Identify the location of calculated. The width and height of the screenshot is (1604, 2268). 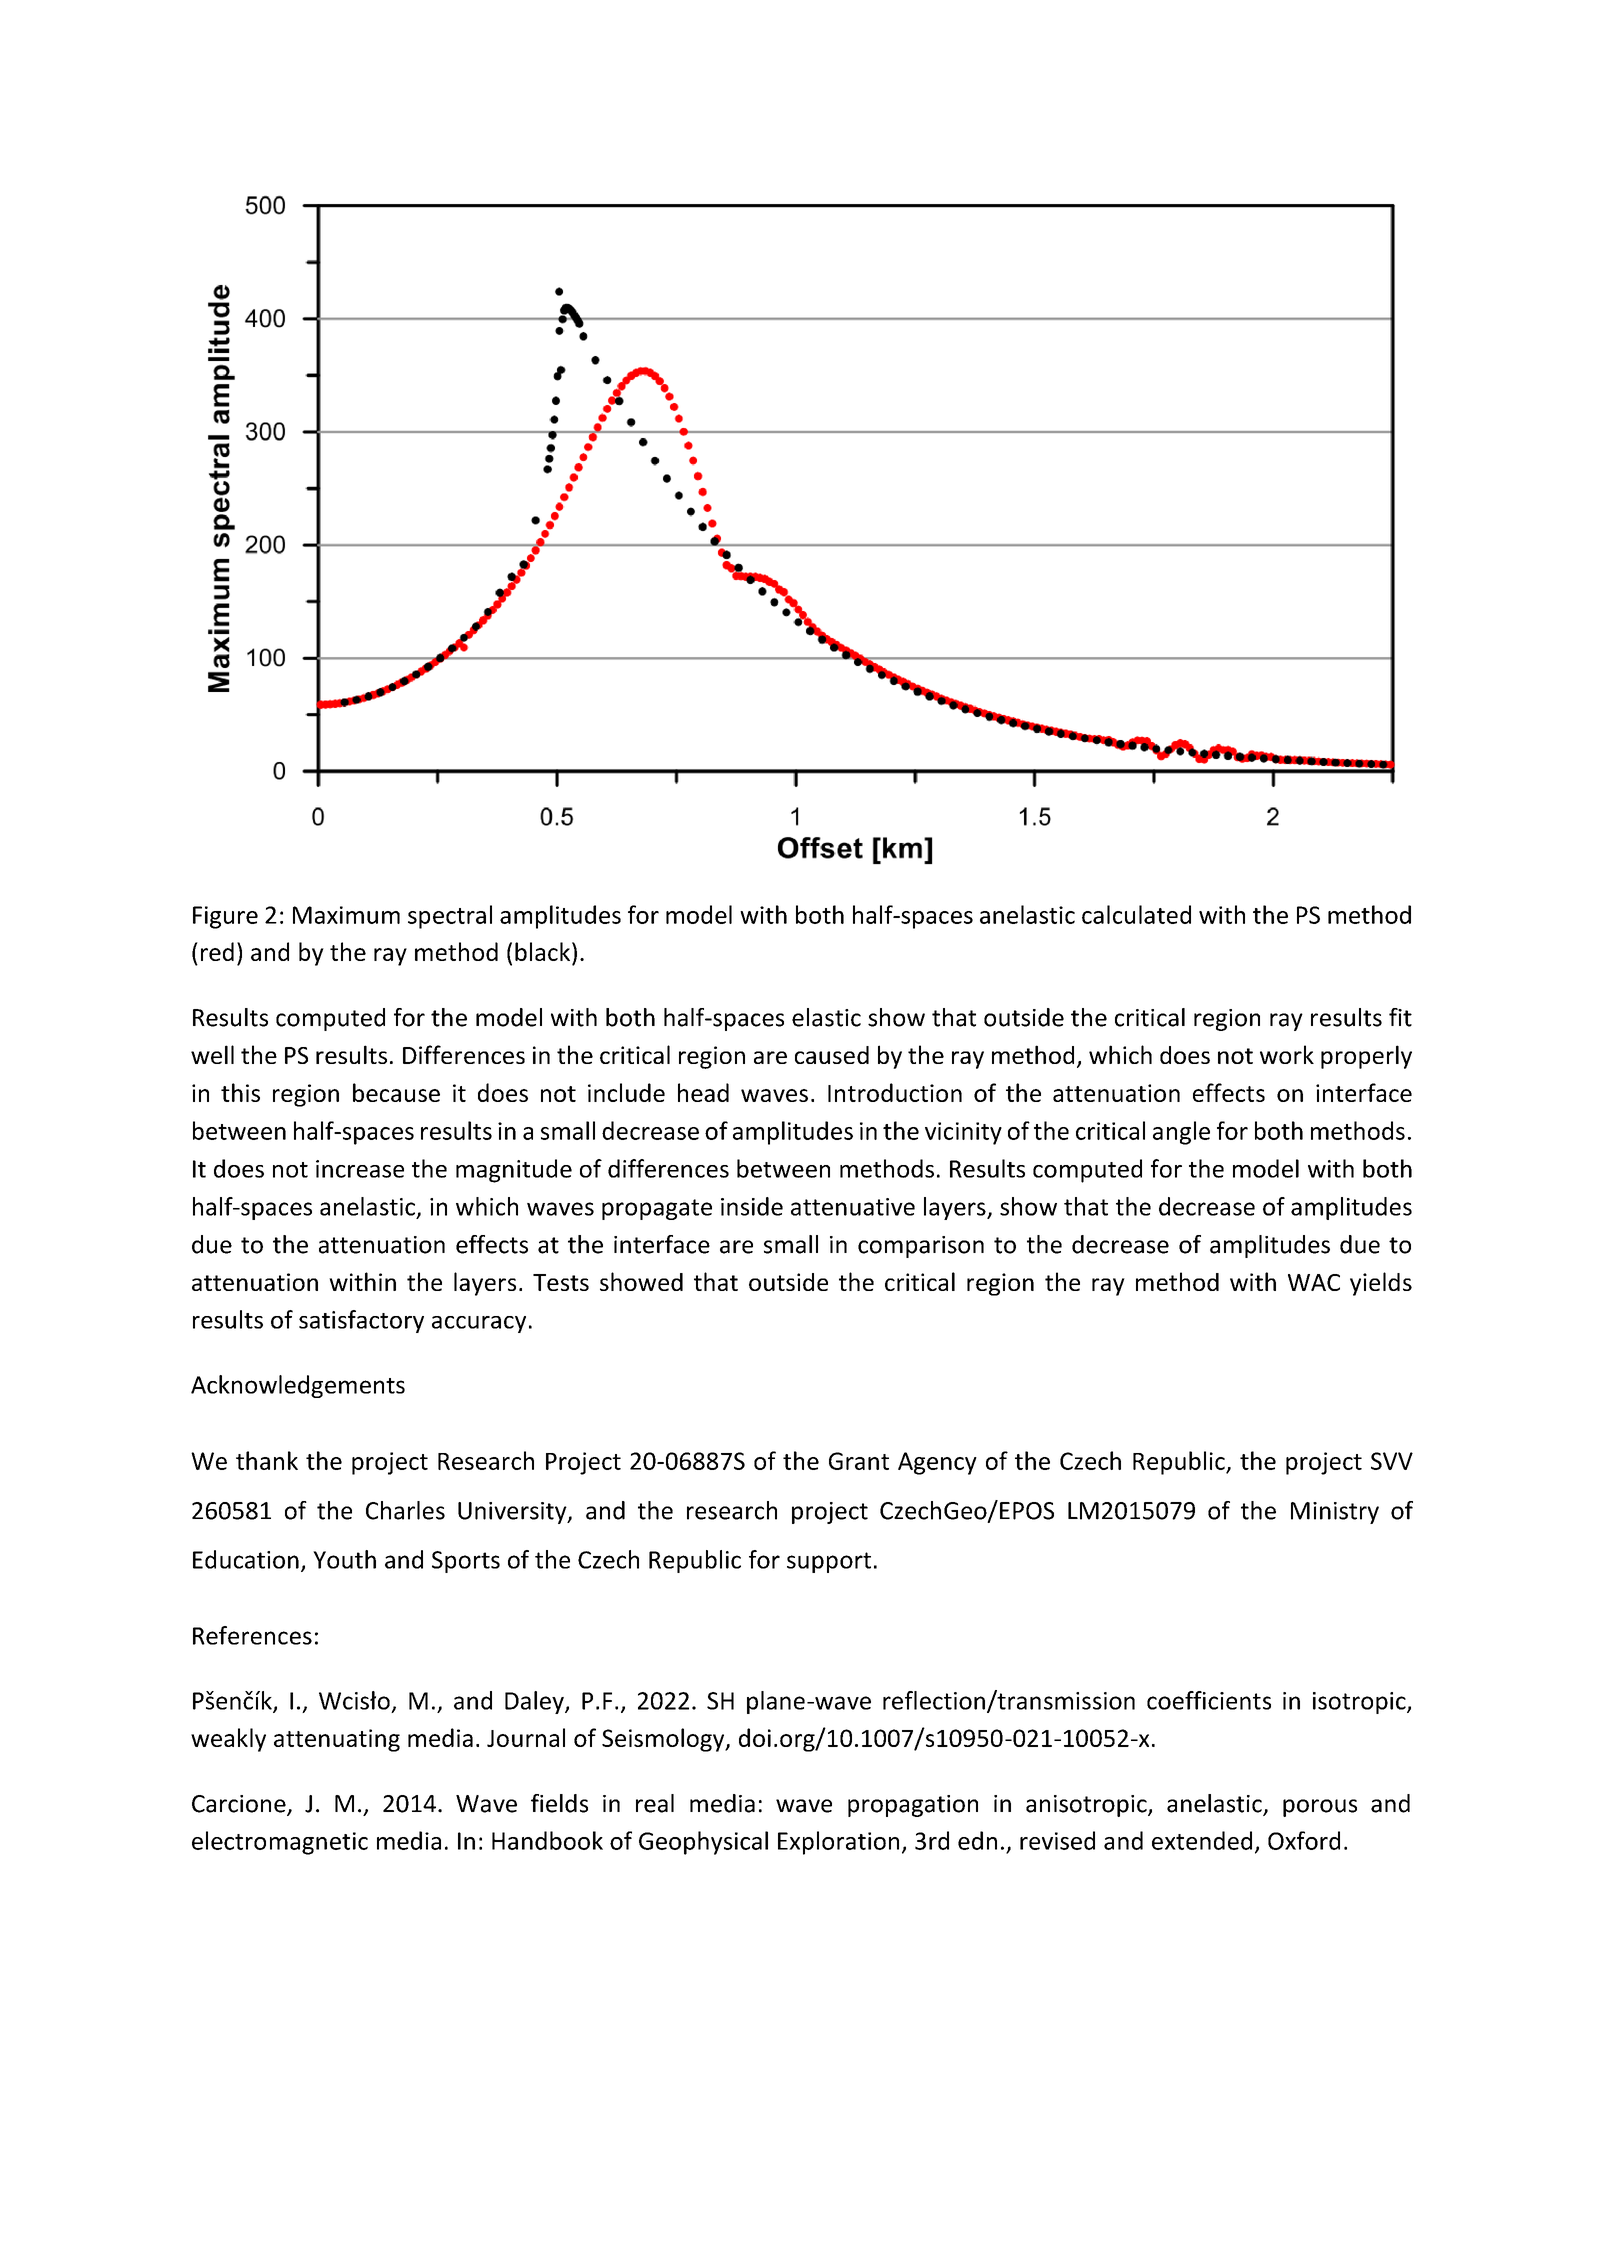
(1136, 914).
